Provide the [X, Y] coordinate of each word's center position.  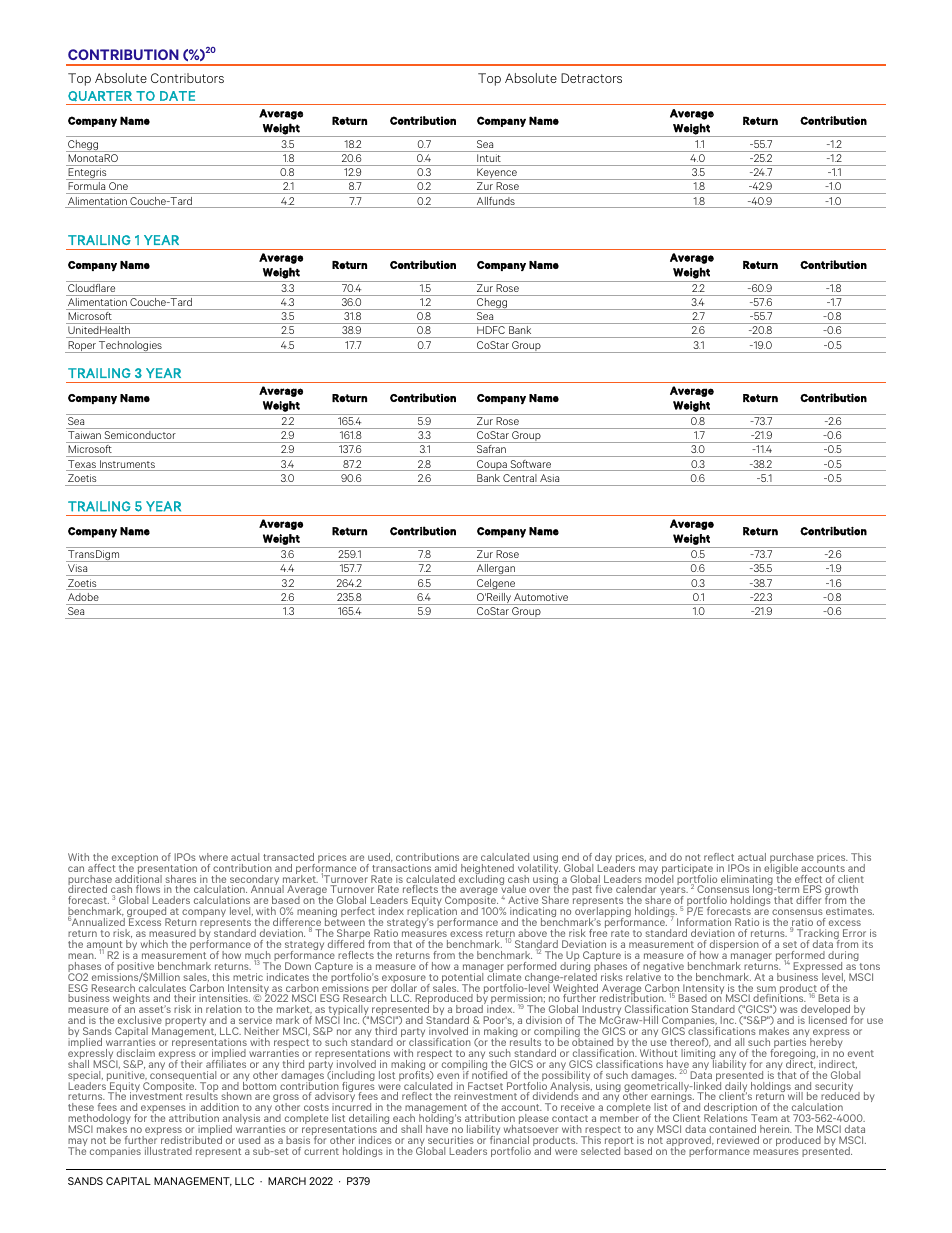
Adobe [83, 597]
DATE [177, 96]
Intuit [488, 158]
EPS [812, 889]
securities [451, 1140]
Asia [549, 478]
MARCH [287, 1181]
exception [135, 859]
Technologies [130, 347]
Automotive [541, 597]
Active [523, 900]
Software [530, 465]
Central [518, 478]
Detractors [591, 78]
